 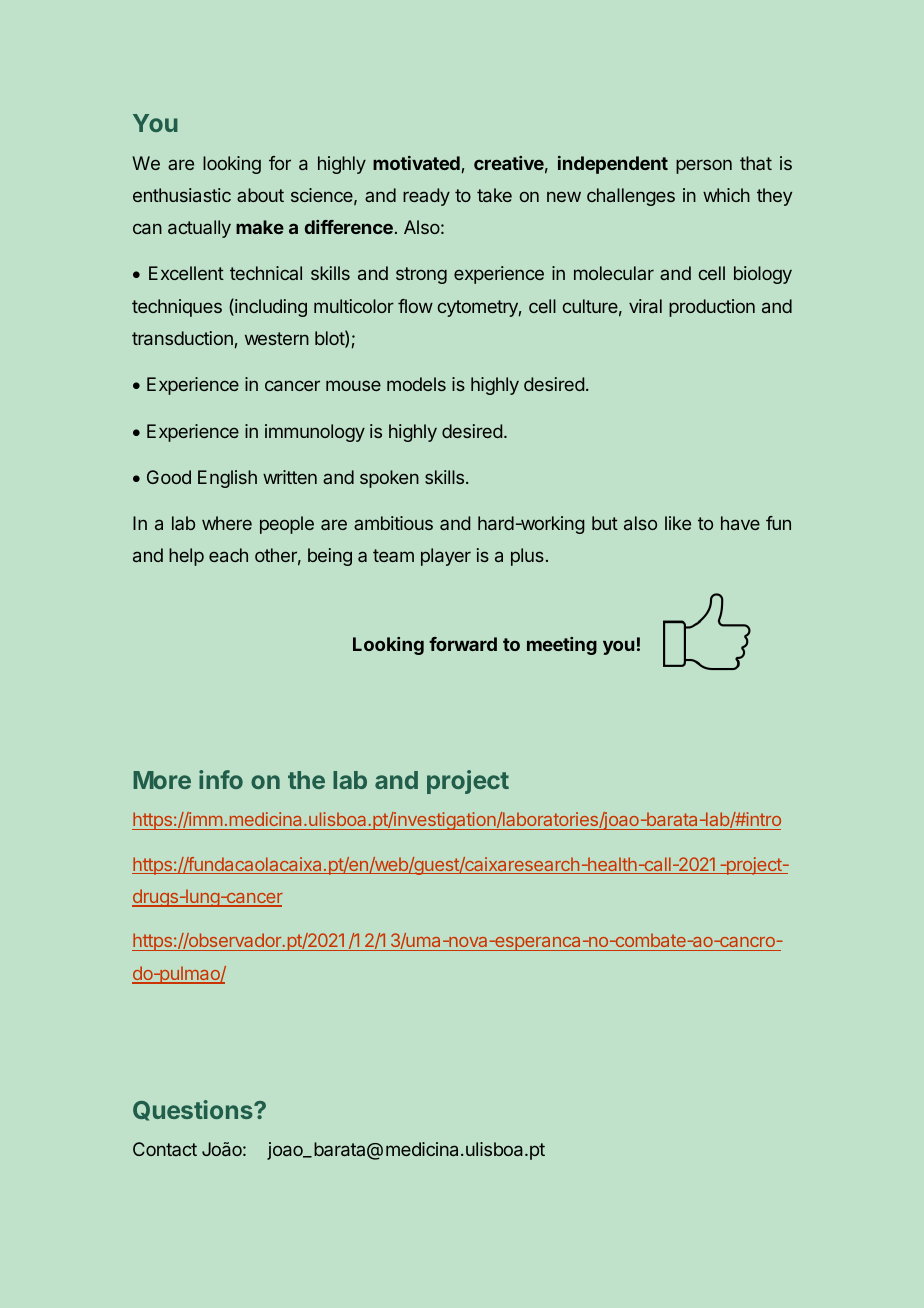 I want to click on info, so click(x=221, y=779).
